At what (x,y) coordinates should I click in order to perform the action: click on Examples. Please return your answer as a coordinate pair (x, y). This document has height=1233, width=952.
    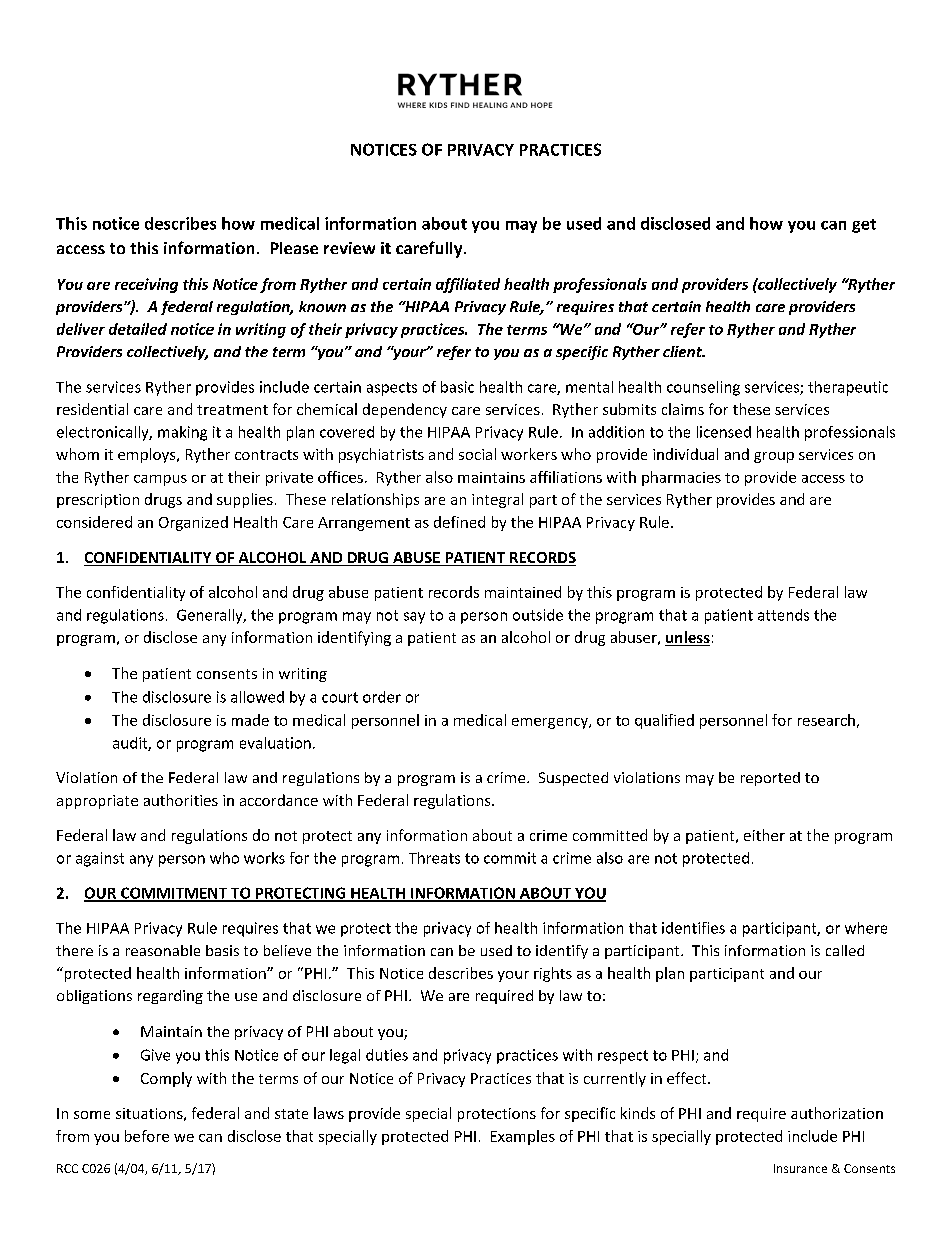
    Looking at the image, I should click on (523, 1137).
